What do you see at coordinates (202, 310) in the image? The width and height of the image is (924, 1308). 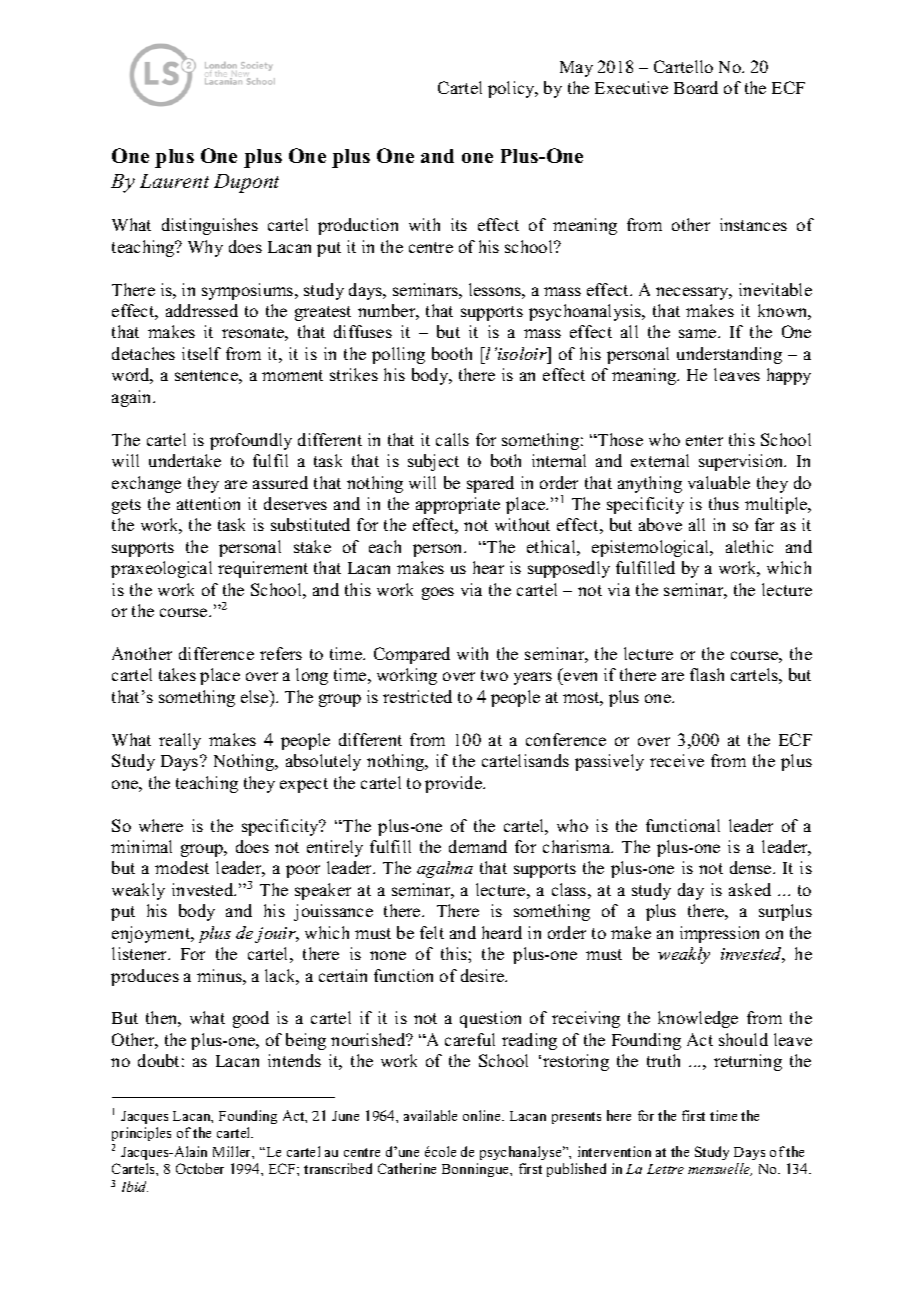 I see `addressed` at bounding box center [202, 310].
